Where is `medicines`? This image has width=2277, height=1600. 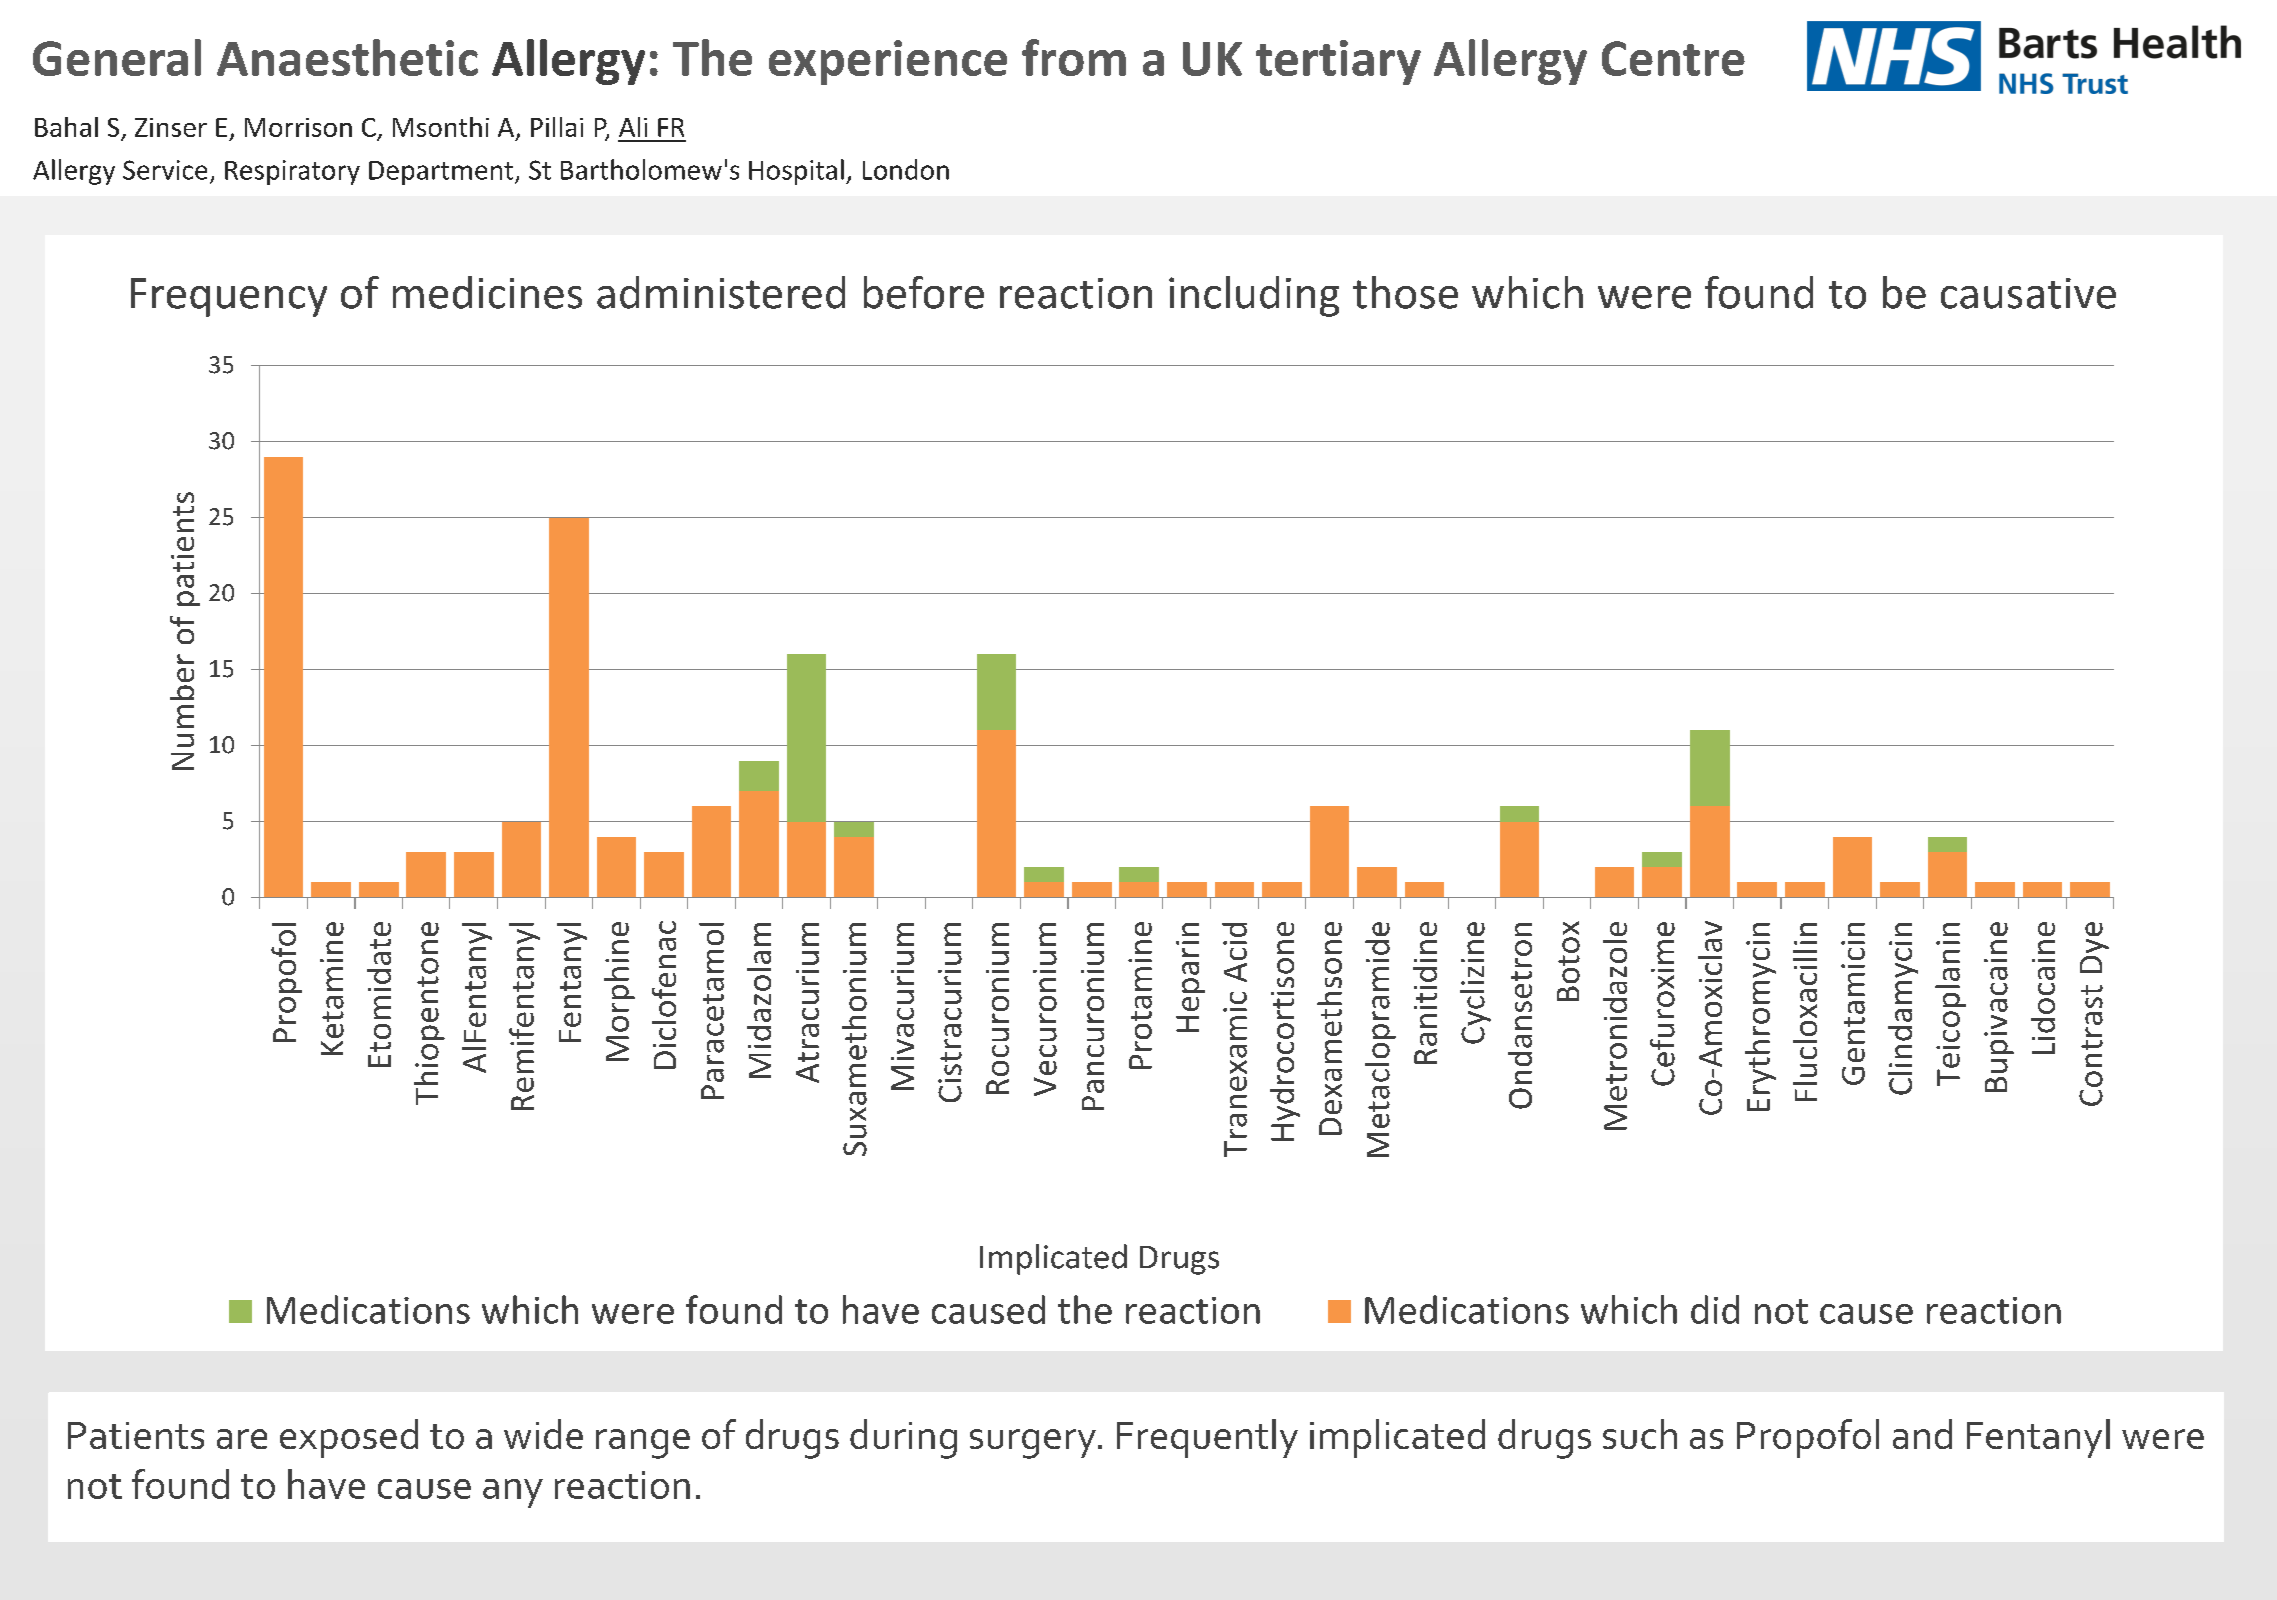 medicines is located at coordinates (487, 292).
